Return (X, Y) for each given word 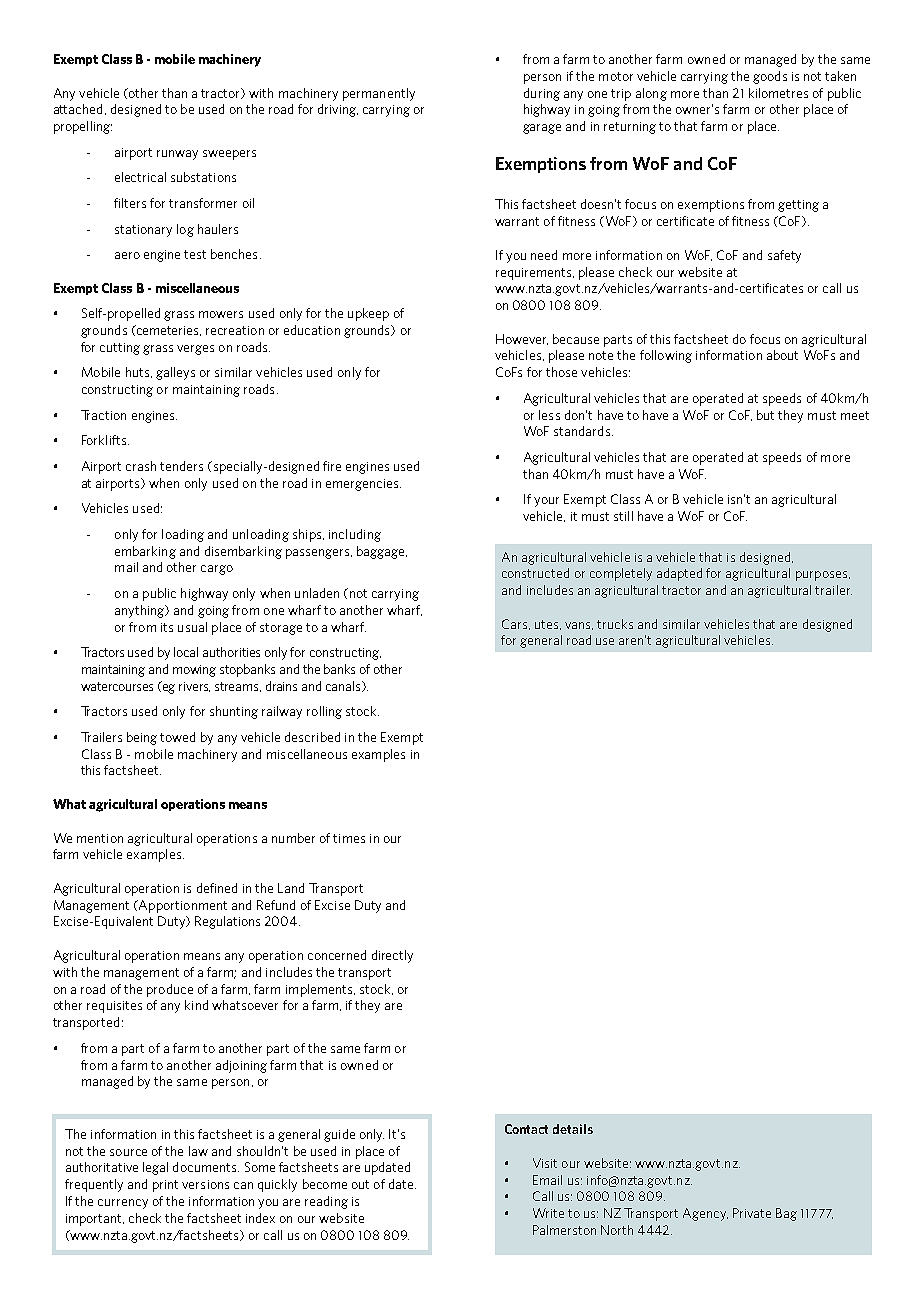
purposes (823, 576)
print (165, 1186)
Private (752, 1213)
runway (177, 155)
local (186, 652)
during (542, 94)
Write (548, 1213)
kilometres (778, 93)
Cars (516, 624)
